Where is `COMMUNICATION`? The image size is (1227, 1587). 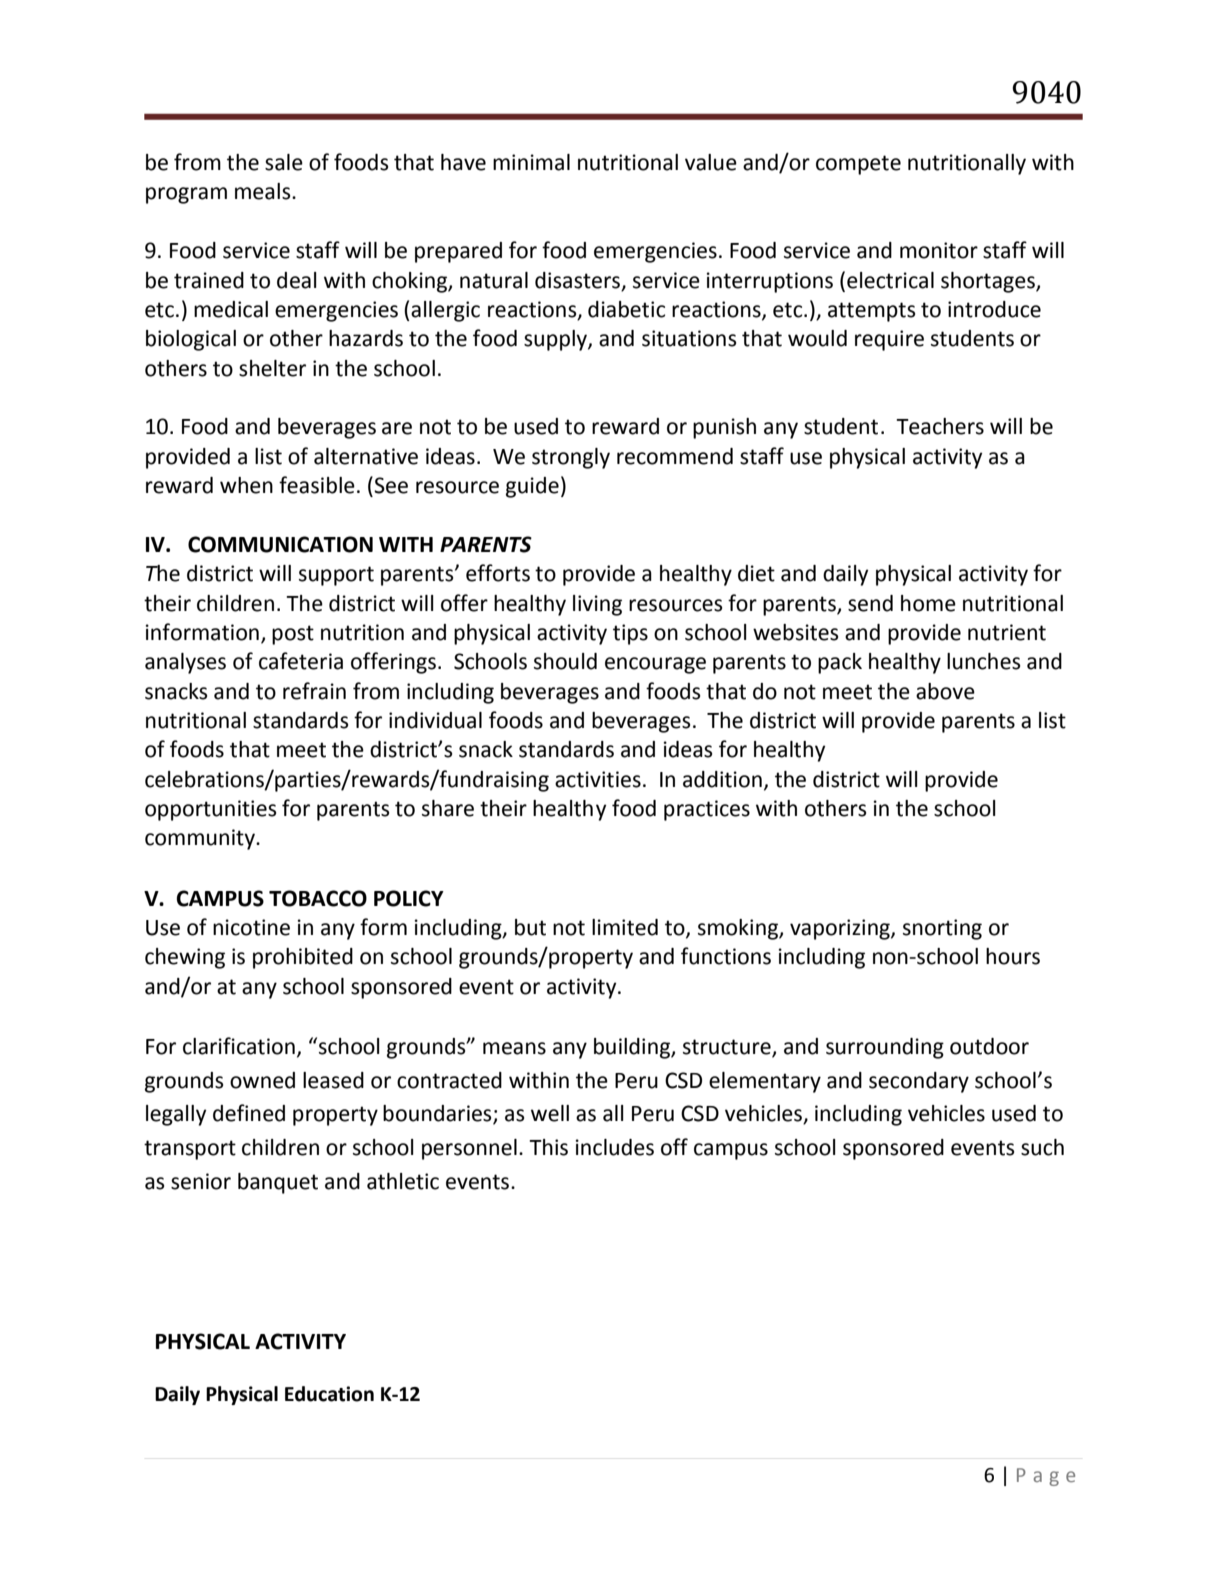 COMMUNICATION is located at coordinates (280, 544).
